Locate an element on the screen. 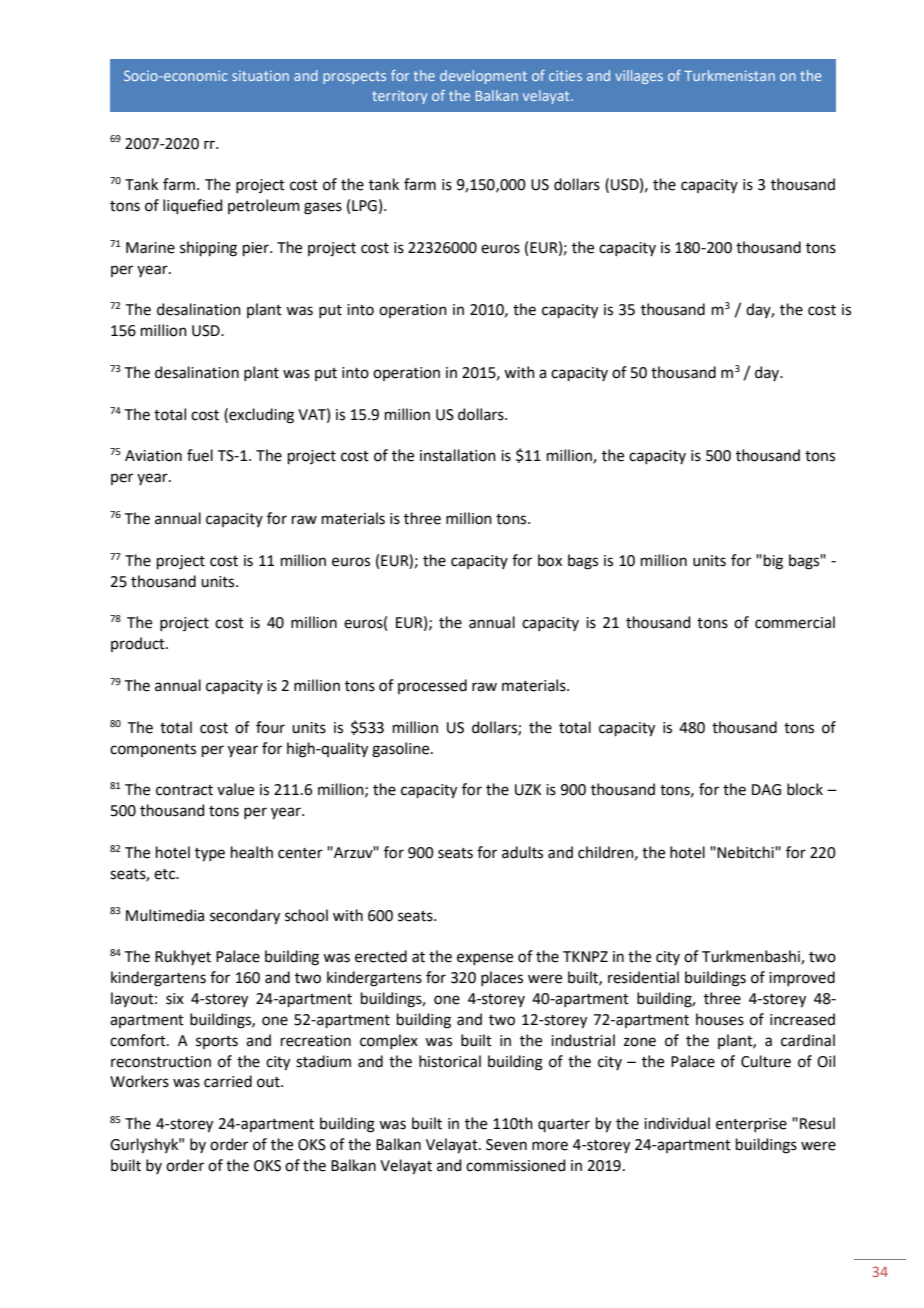 The width and height of the screenshot is (924, 1308). installation is located at coordinates (458, 455).
